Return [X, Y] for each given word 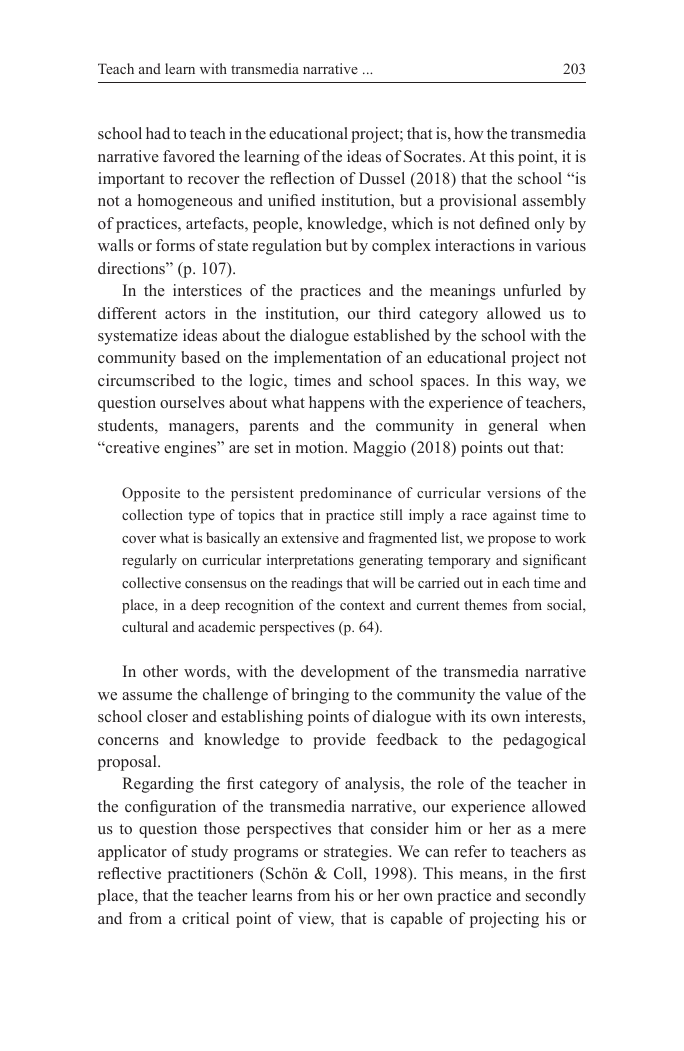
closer [167, 716]
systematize [138, 337]
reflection [302, 178]
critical [205, 918]
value [523, 694]
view [316, 919]
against [514, 516]
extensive [310, 537]
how [469, 133]
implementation [327, 359]
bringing [320, 696]
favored [189, 156]
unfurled [532, 290]
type [201, 517]
